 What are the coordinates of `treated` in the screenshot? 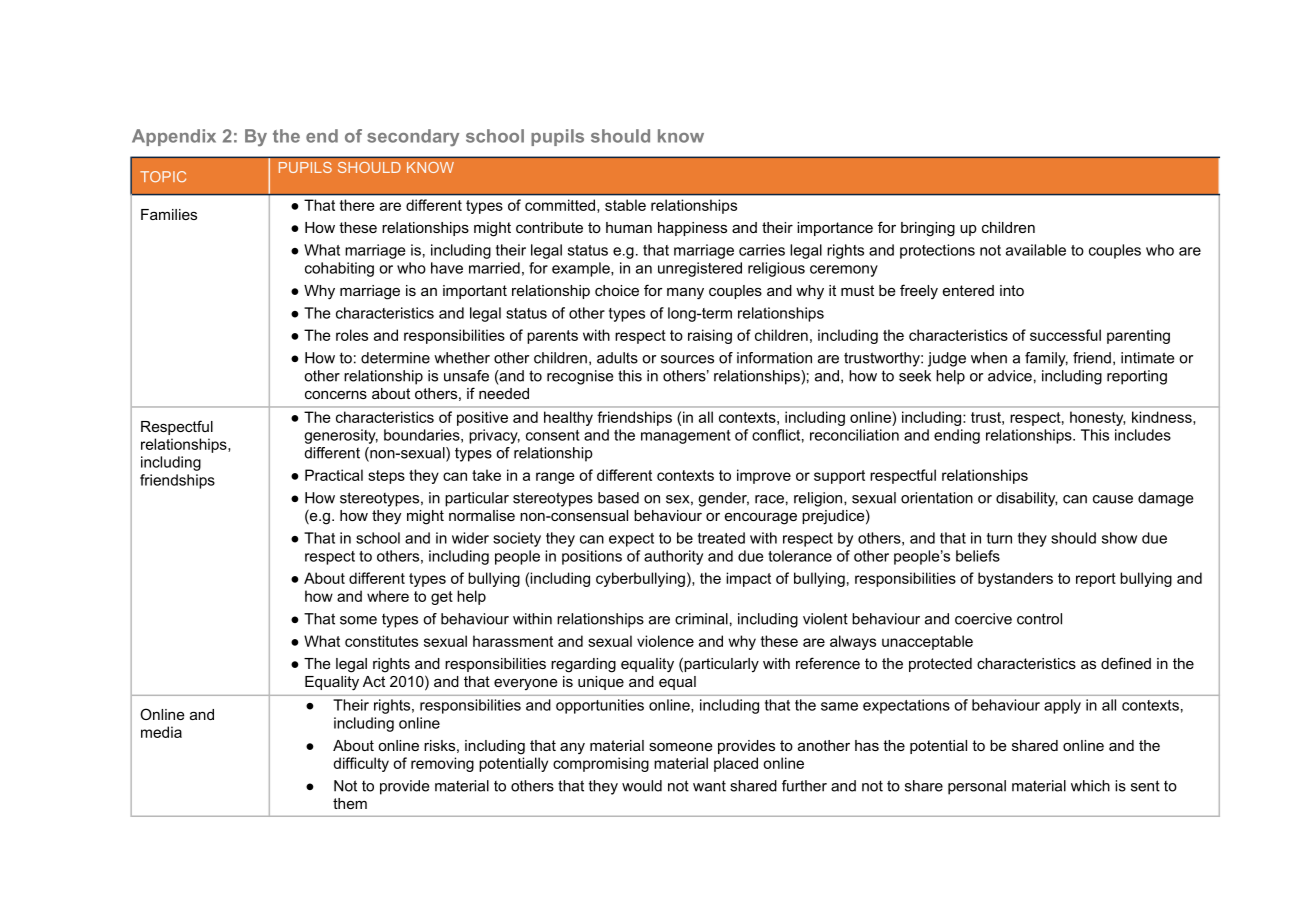 It's located at (721, 538).
